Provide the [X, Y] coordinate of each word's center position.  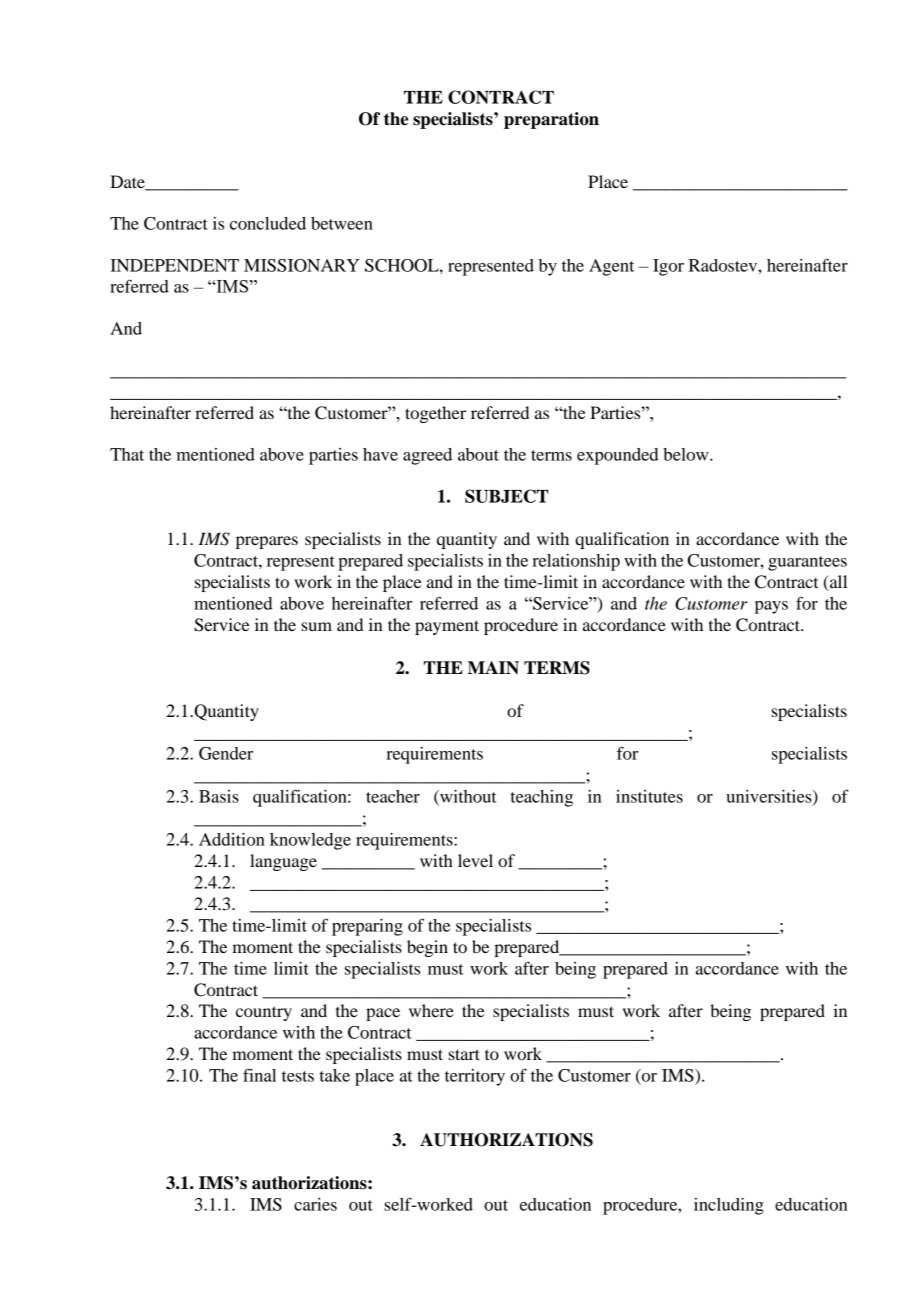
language [283, 862]
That [127, 454]
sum [316, 626]
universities [770, 797]
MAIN [493, 667]
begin [427, 948]
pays [771, 607]
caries [315, 1204]
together [435, 414]
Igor [668, 267]
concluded [268, 223]
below [687, 454]
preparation [551, 120]
